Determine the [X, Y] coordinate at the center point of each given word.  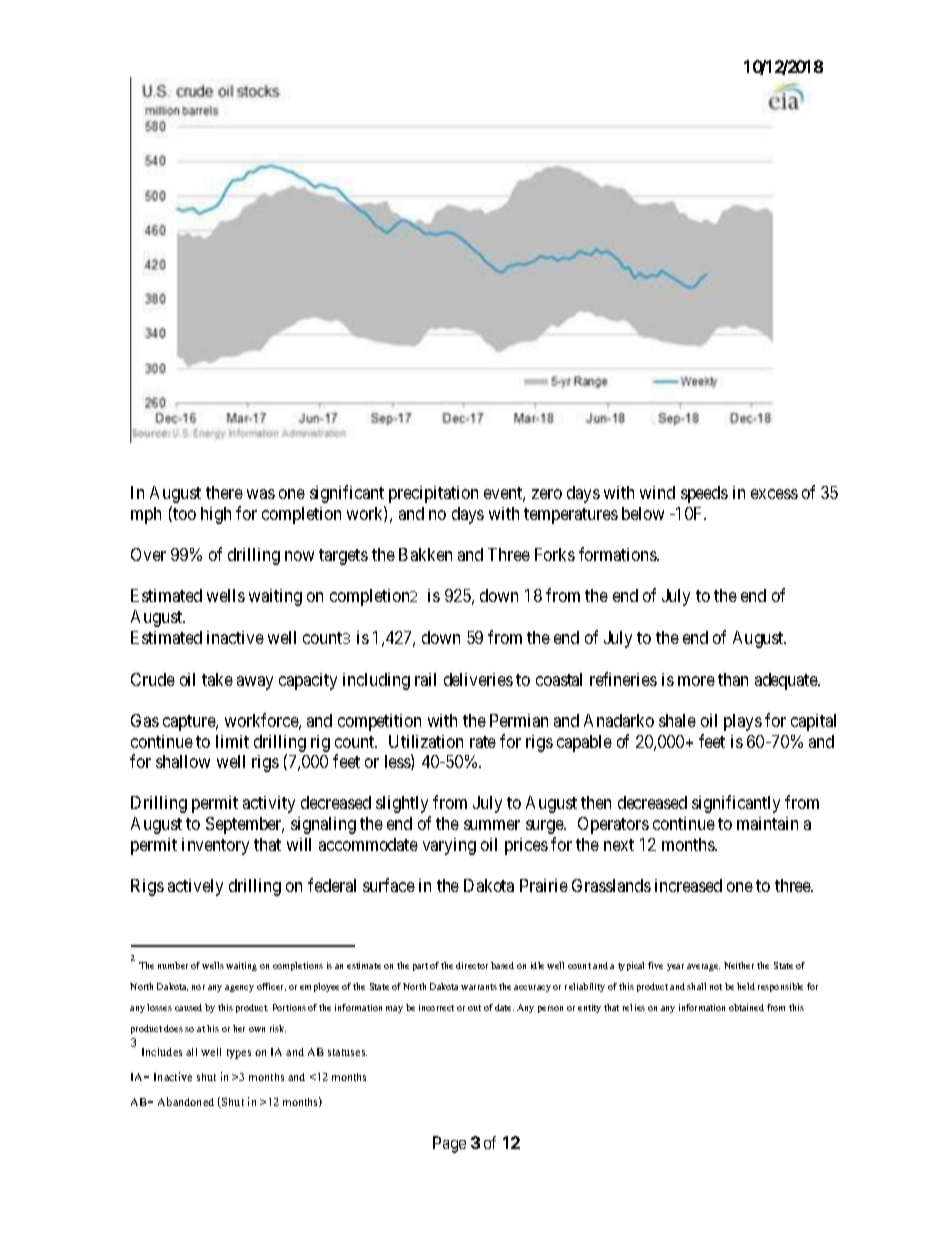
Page [449, 1144]
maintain [767, 823]
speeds [704, 494]
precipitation [433, 494]
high [216, 515]
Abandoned [186, 1101]
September [245, 825]
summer [492, 825]
